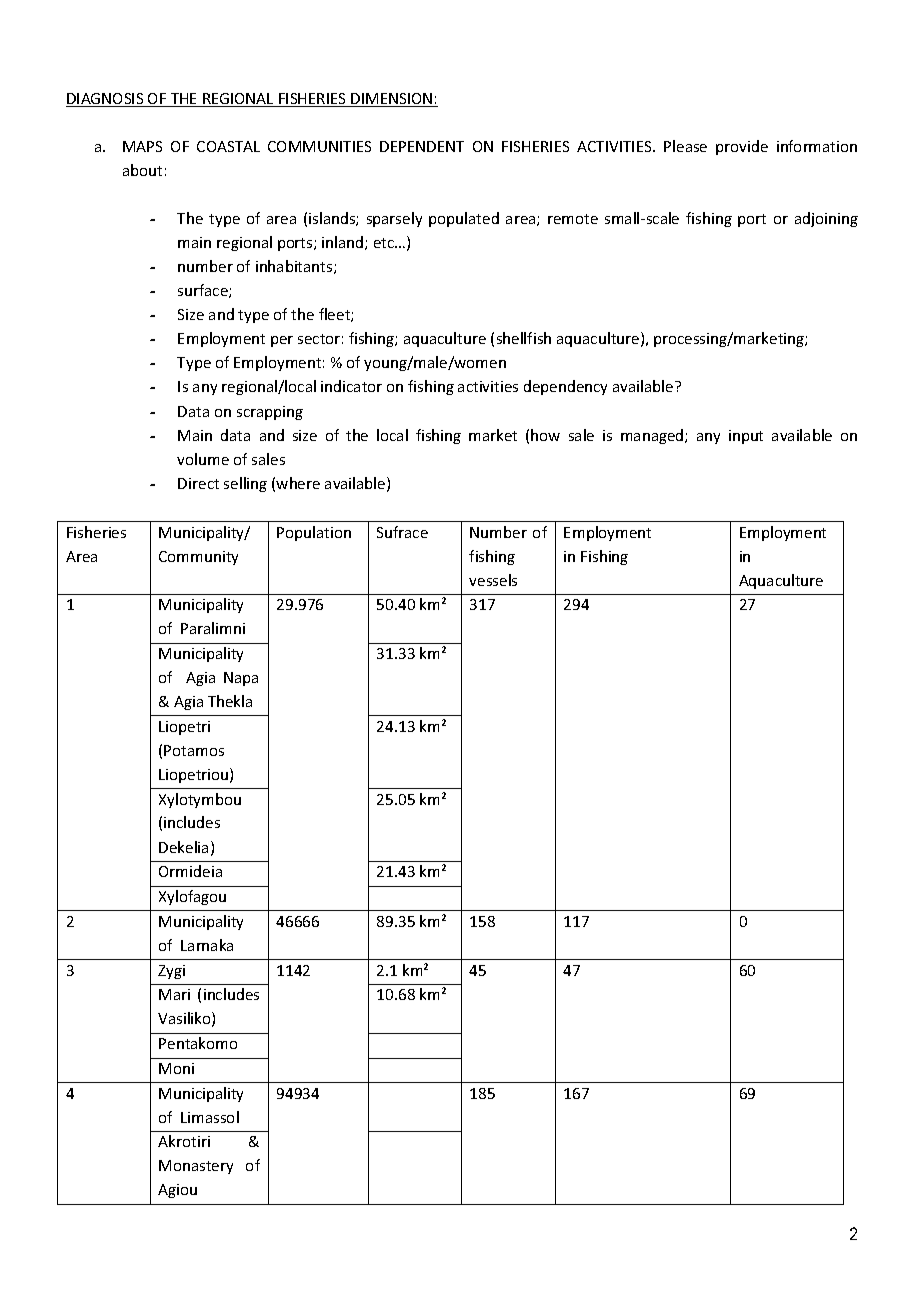 The height and width of the image is (1308, 924). I want to click on input, so click(746, 437).
